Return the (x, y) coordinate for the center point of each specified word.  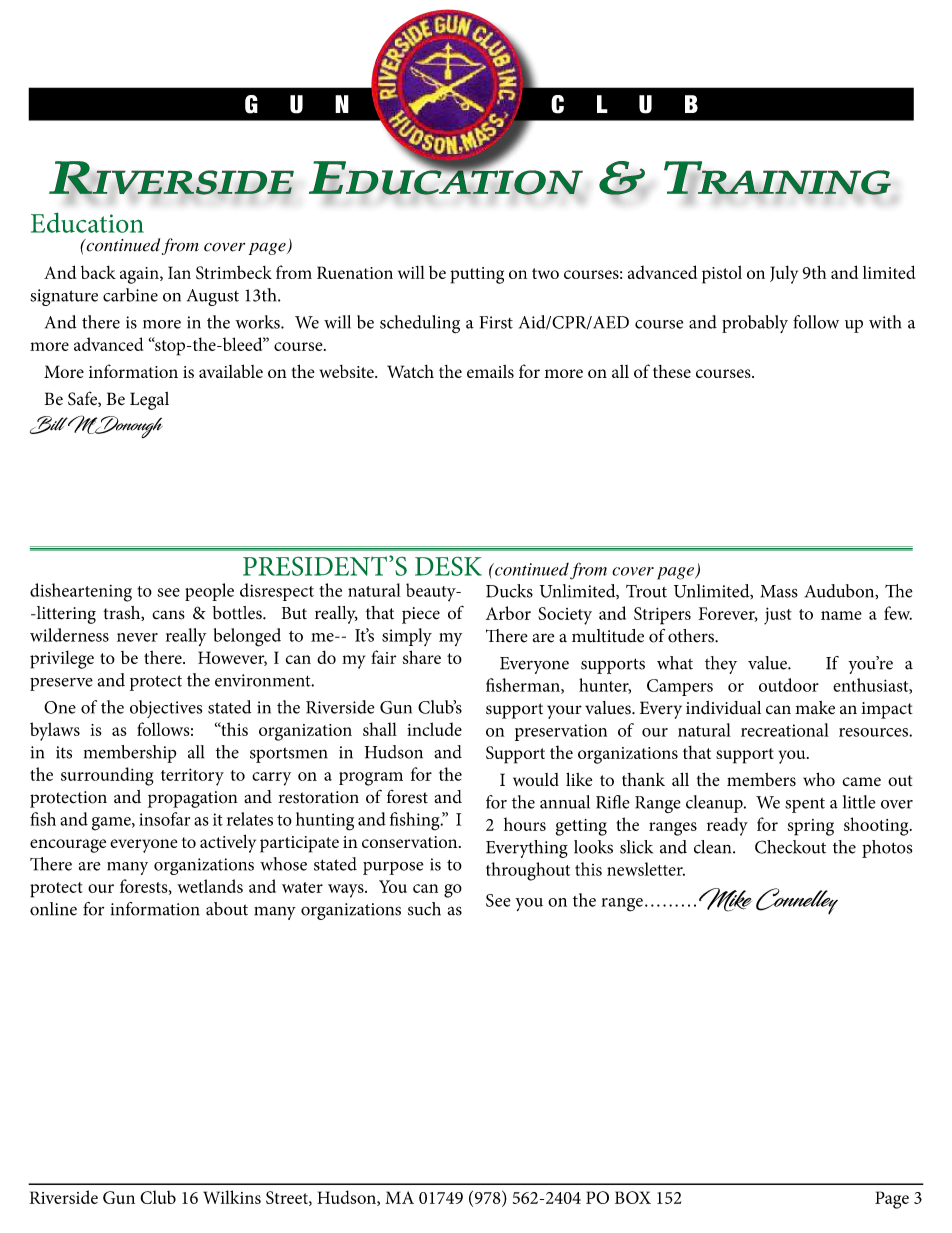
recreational (785, 730)
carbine (130, 295)
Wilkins (232, 1197)
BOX (633, 1197)
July (784, 274)
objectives (166, 709)
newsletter (646, 869)
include (434, 729)
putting (477, 275)
